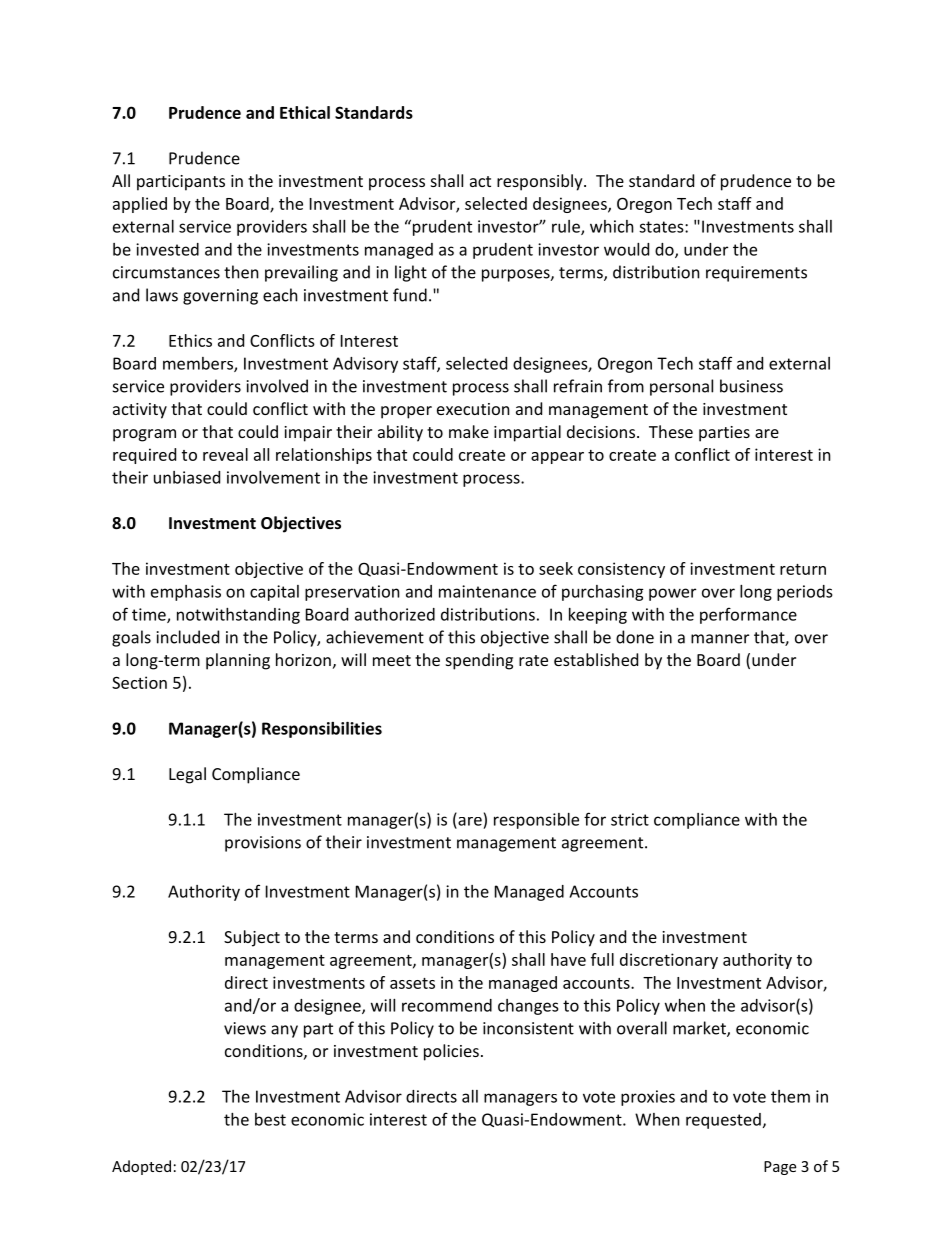 The height and width of the screenshot is (1233, 952). Describe the element at coordinates (252, 938) in the screenshot. I see `Subject` at that location.
